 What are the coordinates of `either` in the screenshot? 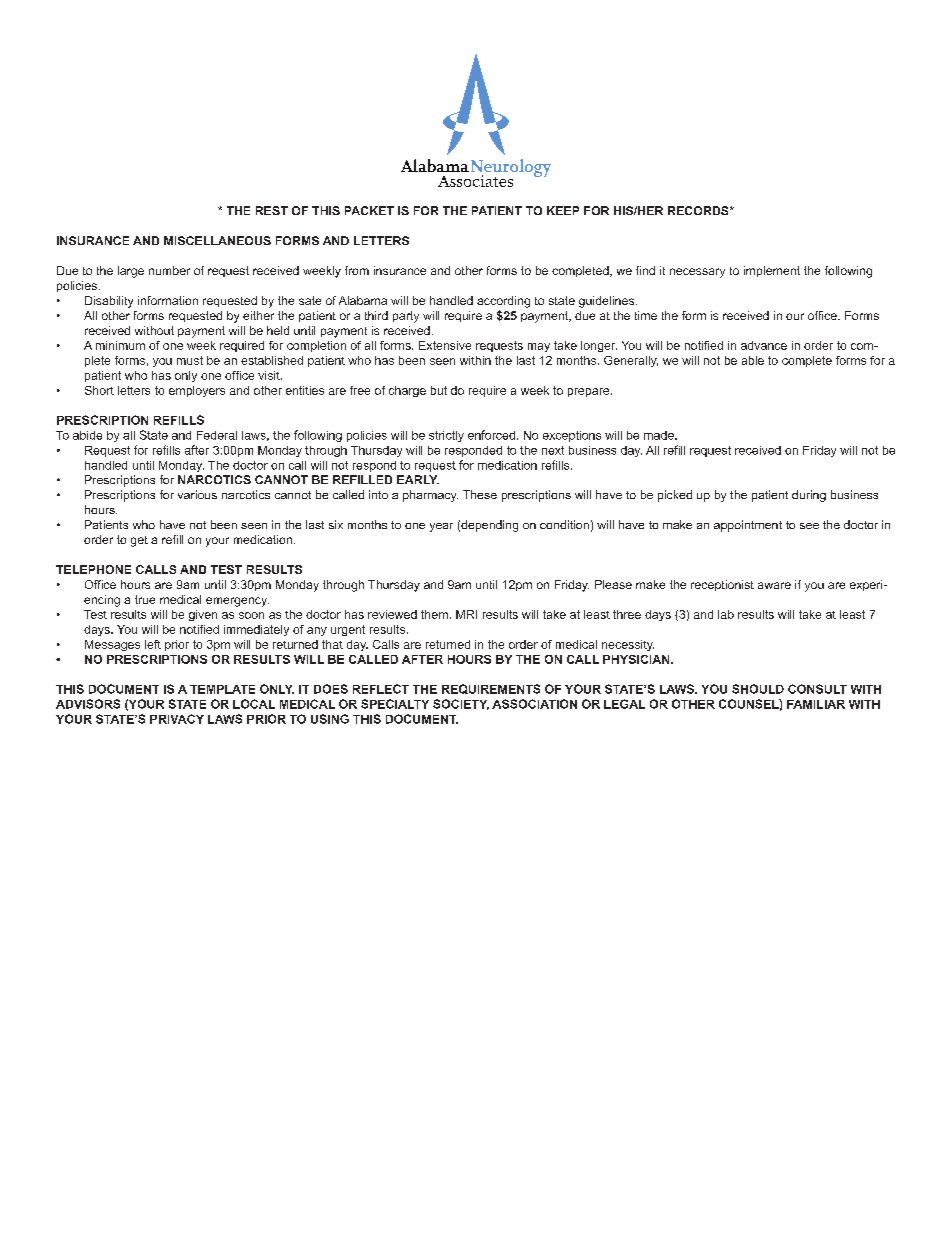 It's located at (258, 315).
